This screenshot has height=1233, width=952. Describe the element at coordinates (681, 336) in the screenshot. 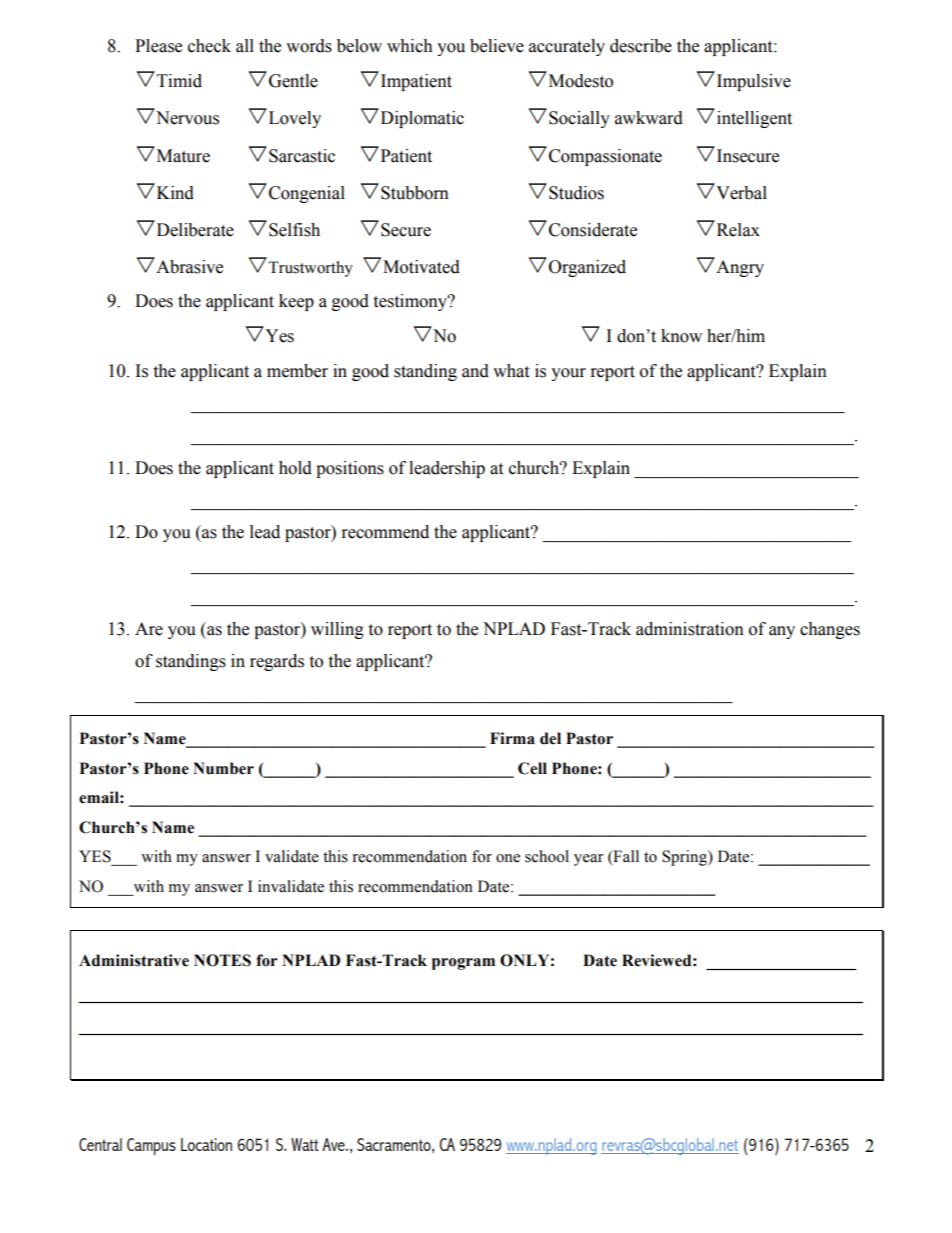

I see `know` at that location.
